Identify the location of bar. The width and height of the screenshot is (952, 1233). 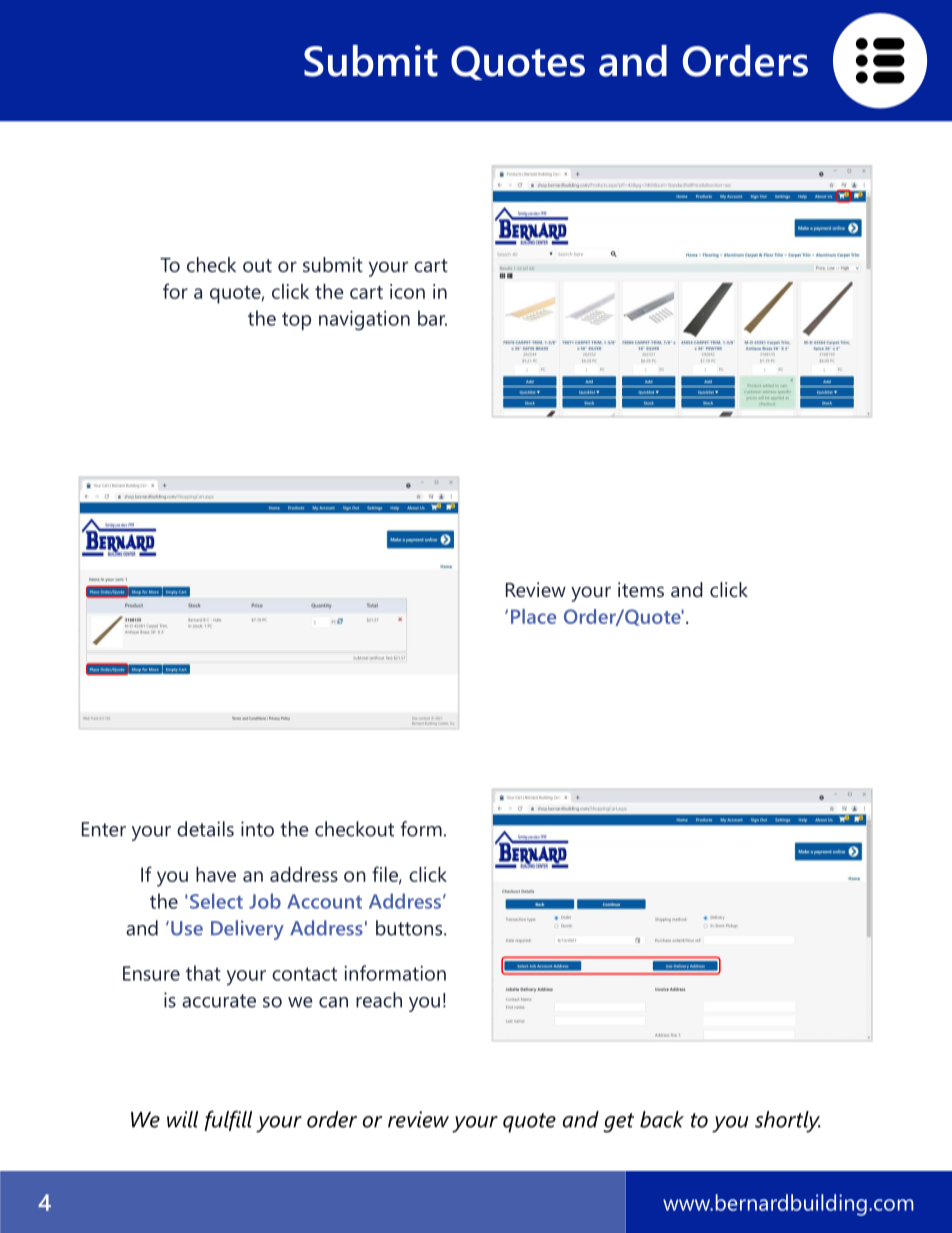
(432, 318).
